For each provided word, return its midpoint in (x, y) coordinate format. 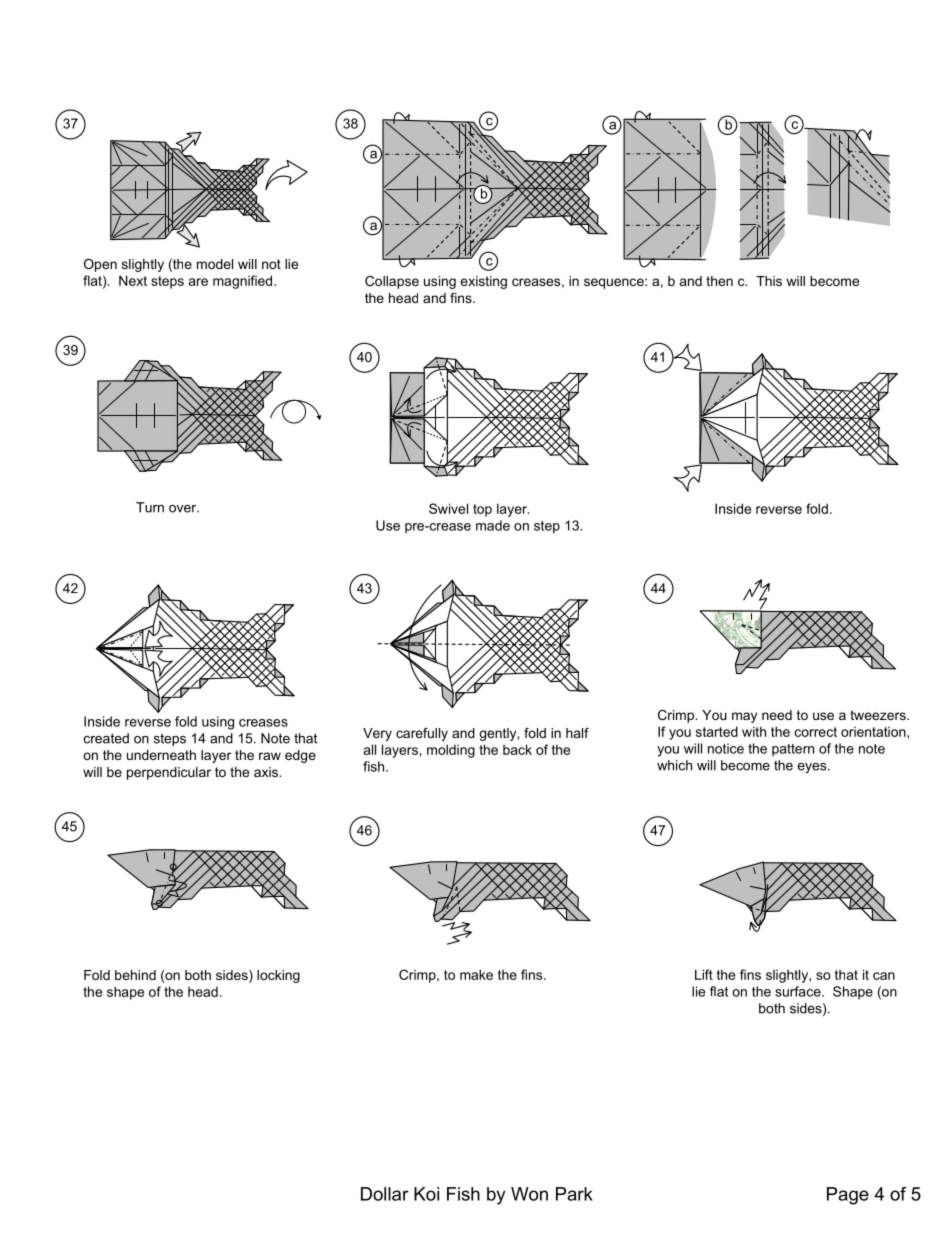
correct (816, 732)
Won (529, 1194)
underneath (161, 755)
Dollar (385, 1194)
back (517, 749)
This (769, 281)
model (215, 264)
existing (483, 282)
